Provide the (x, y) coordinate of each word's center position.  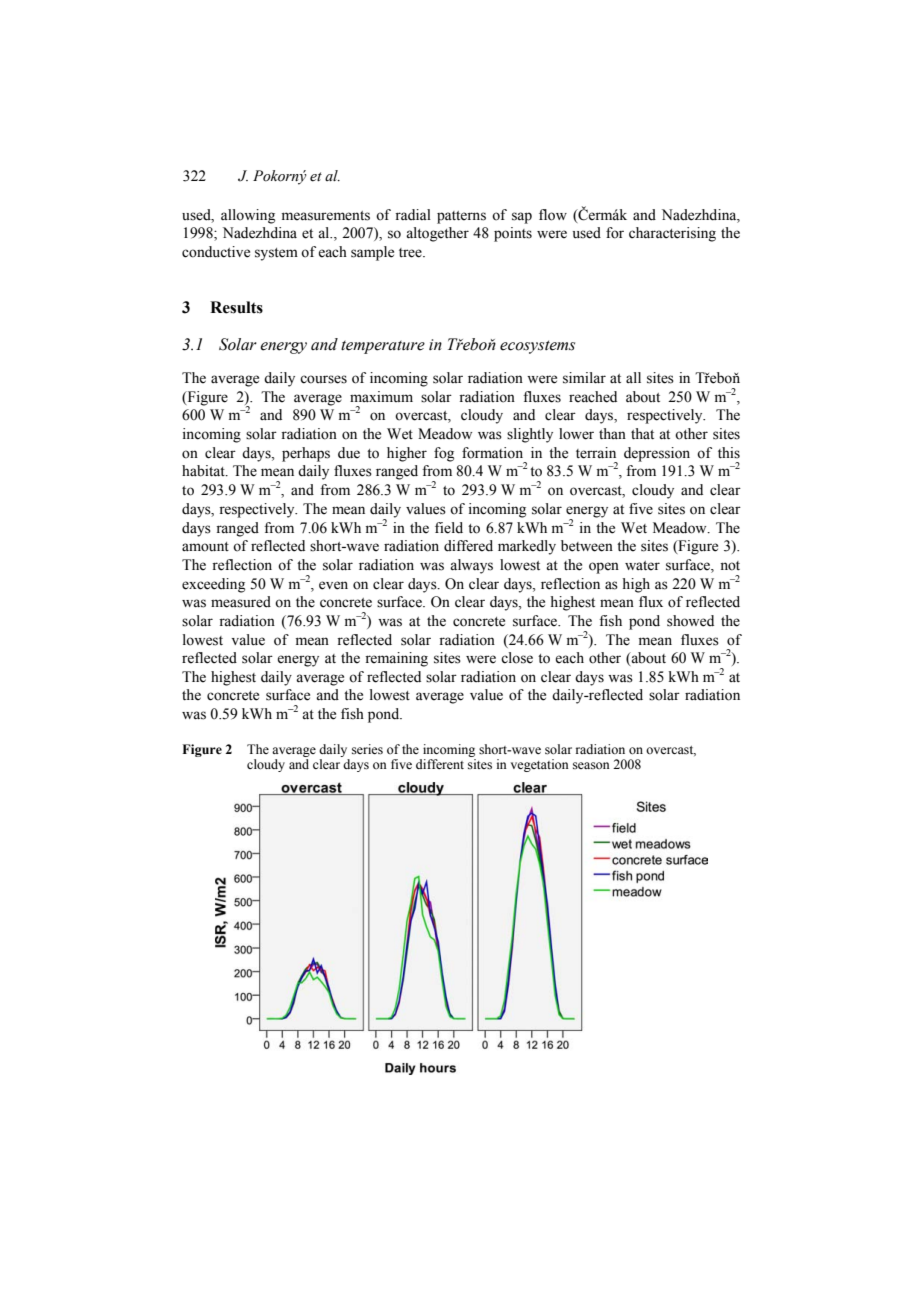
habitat (204, 471)
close (517, 658)
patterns (461, 217)
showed (690, 621)
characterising (672, 234)
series (367, 749)
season (591, 765)
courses (323, 379)
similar (584, 378)
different (440, 764)
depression (657, 454)
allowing (248, 216)
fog (444, 454)
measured (241, 602)
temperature (383, 347)
